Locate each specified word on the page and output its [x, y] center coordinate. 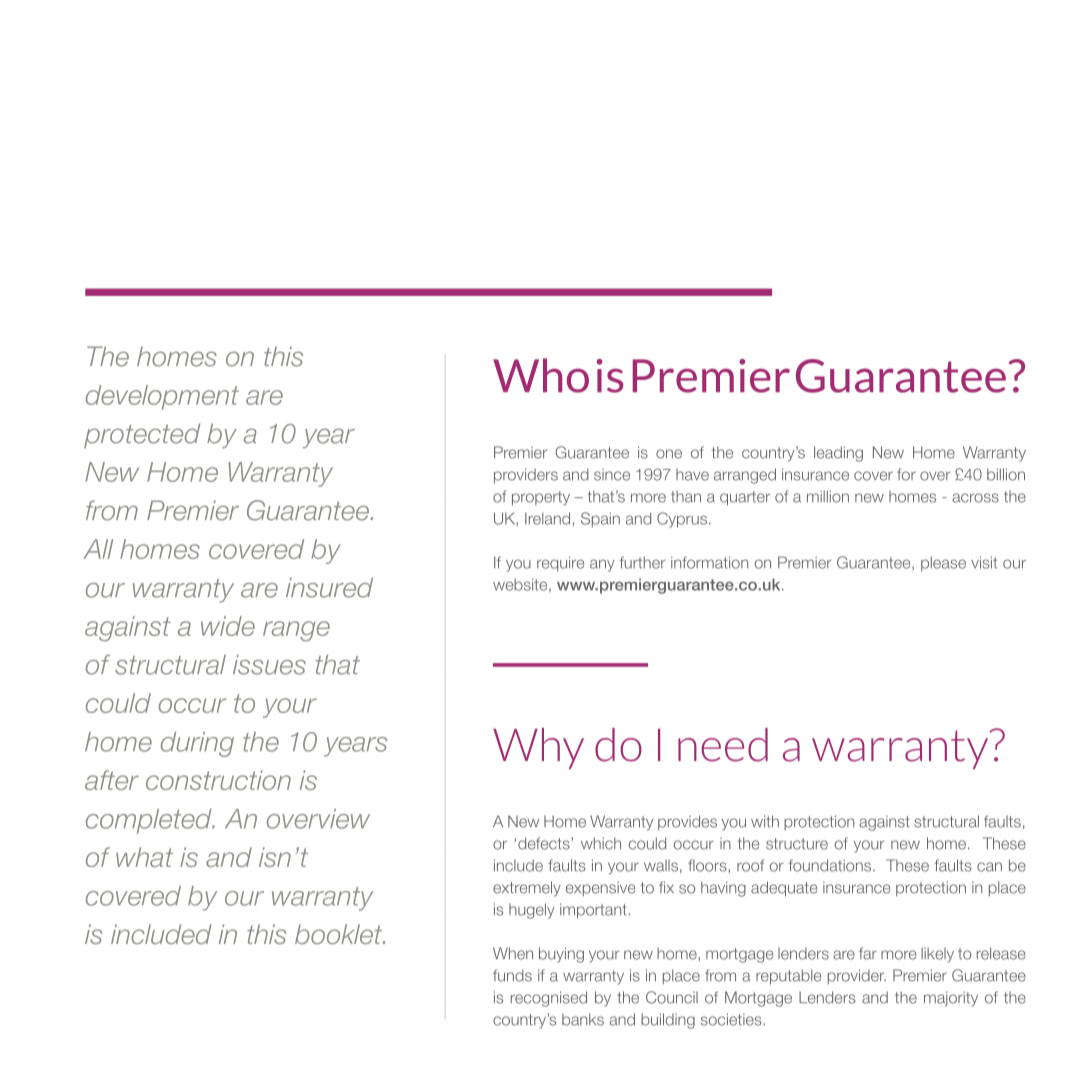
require [560, 564]
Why [538, 748]
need [723, 745]
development [162, 397]
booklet [340, 934]
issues [269, 665]
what [144, 857]
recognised [549, 999]
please [943, 564]
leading [838, 454]
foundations [831, 865]
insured [329, 588]
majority [951, 999]
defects [545, 843]
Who [541, 375]
